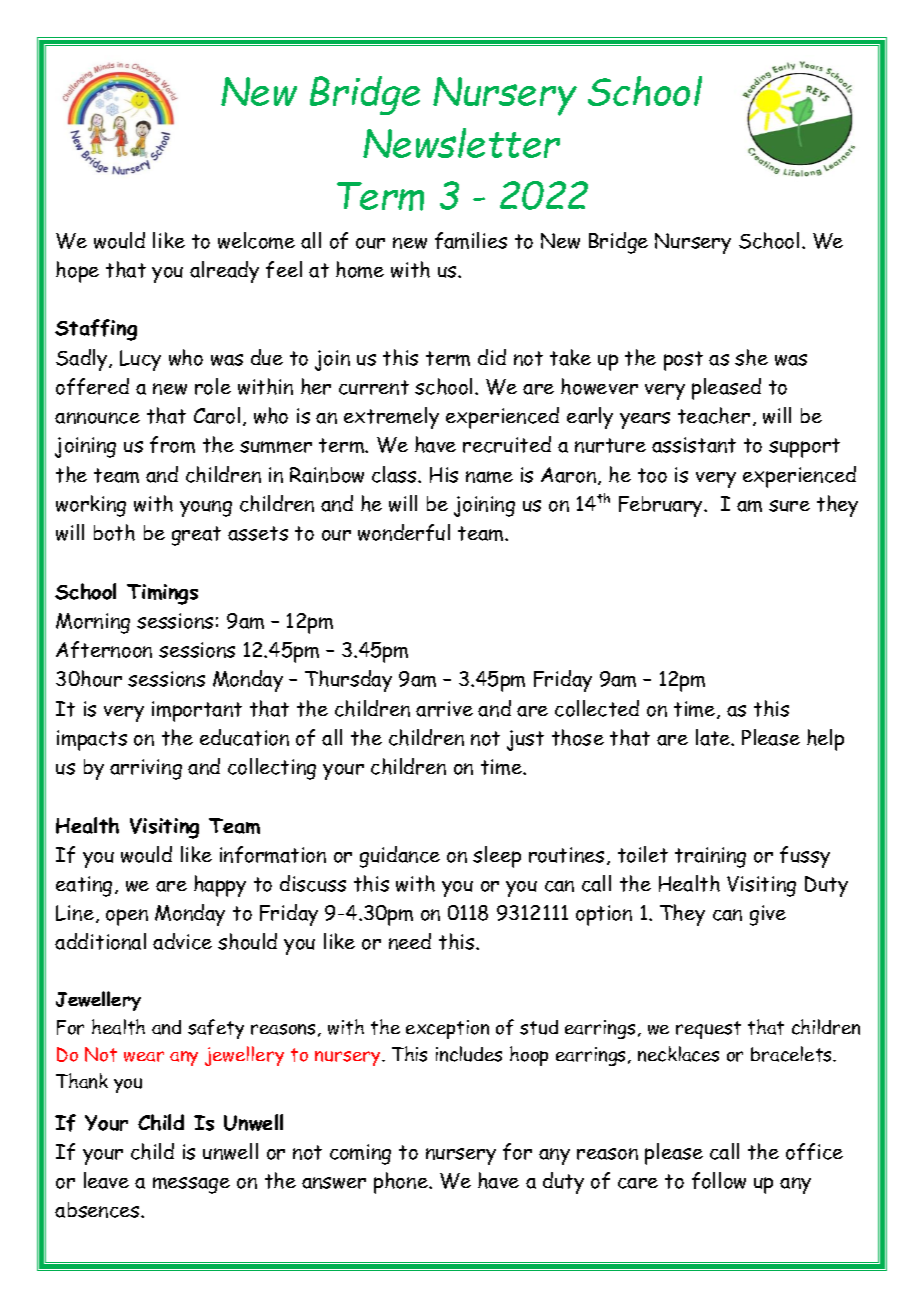 Image resolution: width=924 pixels, height=1308 pixels. Describe the element at coordinates (719, 1180) in the page. I see `follow` at that location.
